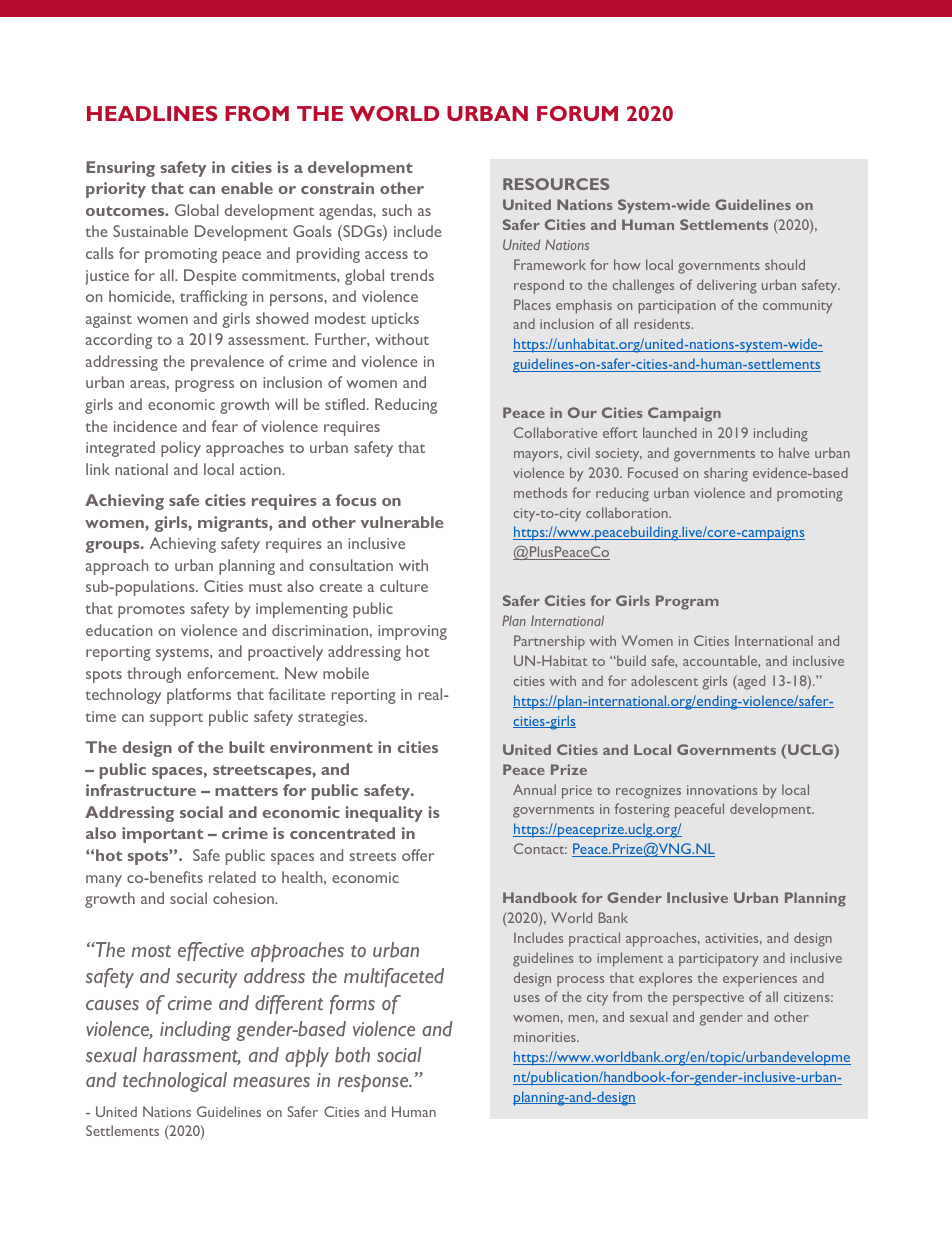  What do you see at coordinates (397, 210) in the image?
I see `such` at bounding box center [397, 210].
